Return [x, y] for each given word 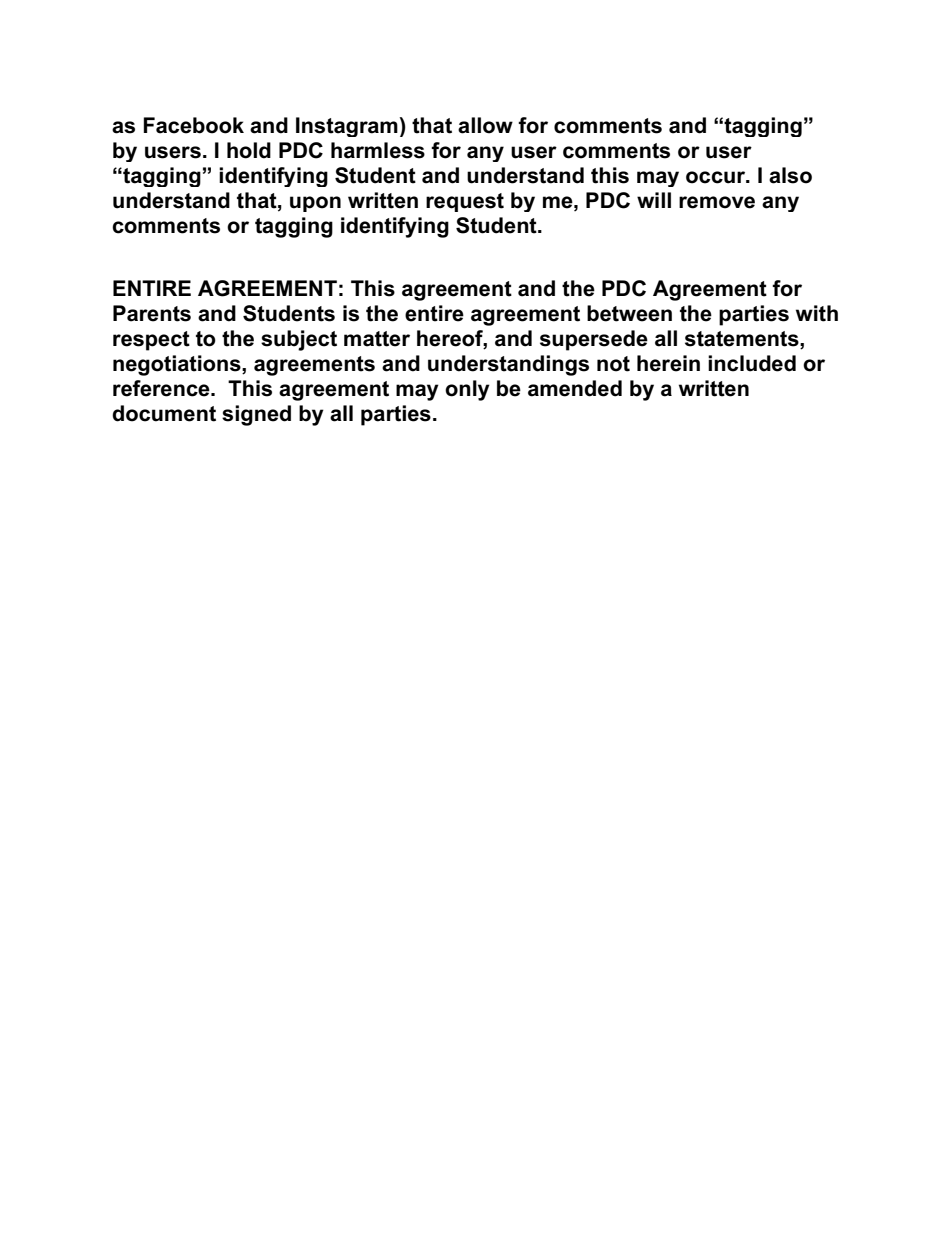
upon [315, 204]
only [467, 390]
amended [575, 388]
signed [256, 415]
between [629, 313]
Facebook [193, 125]
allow [485, 125]
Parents [152, 313]
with [817, 313]
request [465, 202]
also [790, 175]
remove [717, 202]
